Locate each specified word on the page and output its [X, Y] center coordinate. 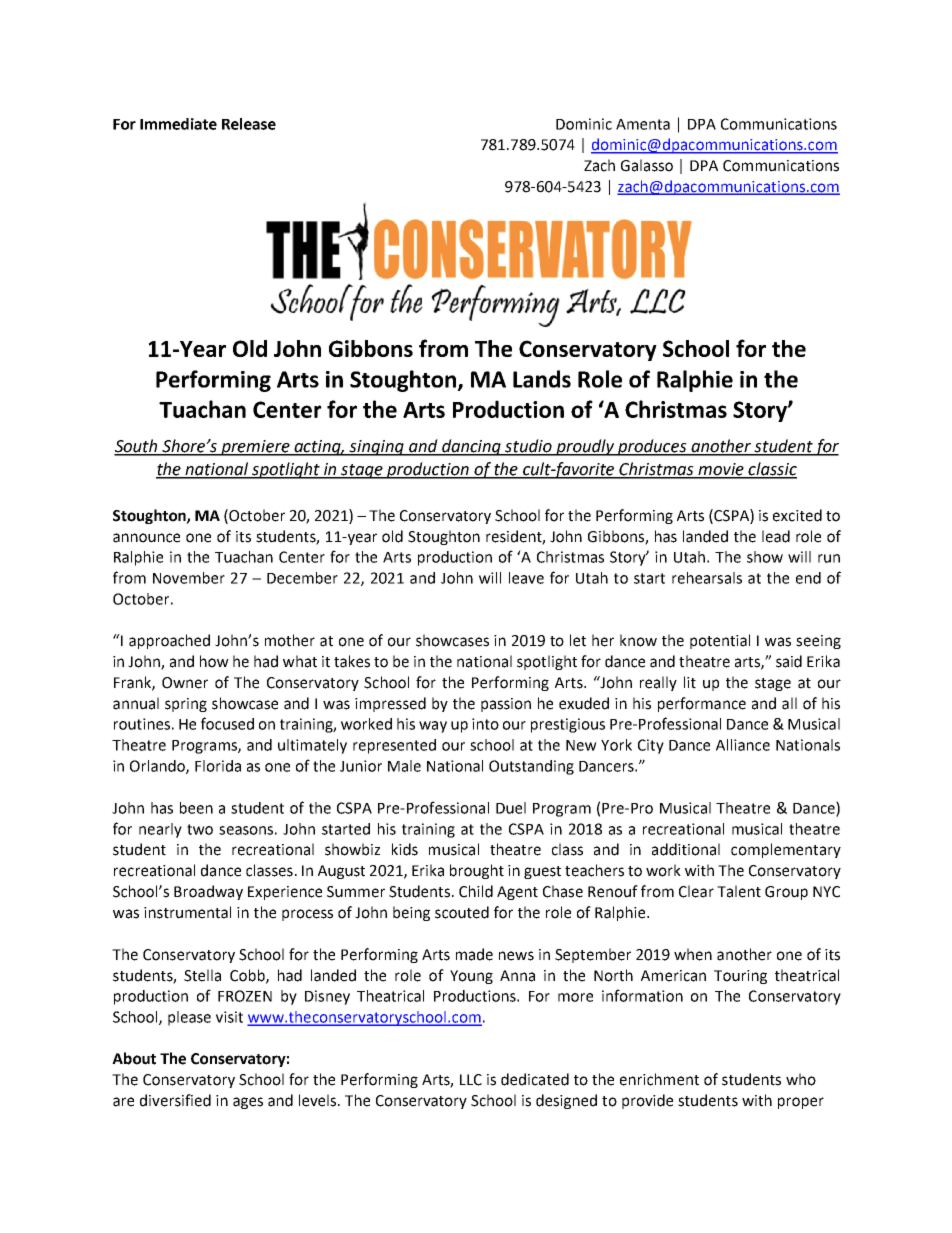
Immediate [178, 124]
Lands [542, 379]
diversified [175, 1100]
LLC [471, 1080]
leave [526, 578]
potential [720, 641]
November [189, 578]
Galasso [647, 165]
